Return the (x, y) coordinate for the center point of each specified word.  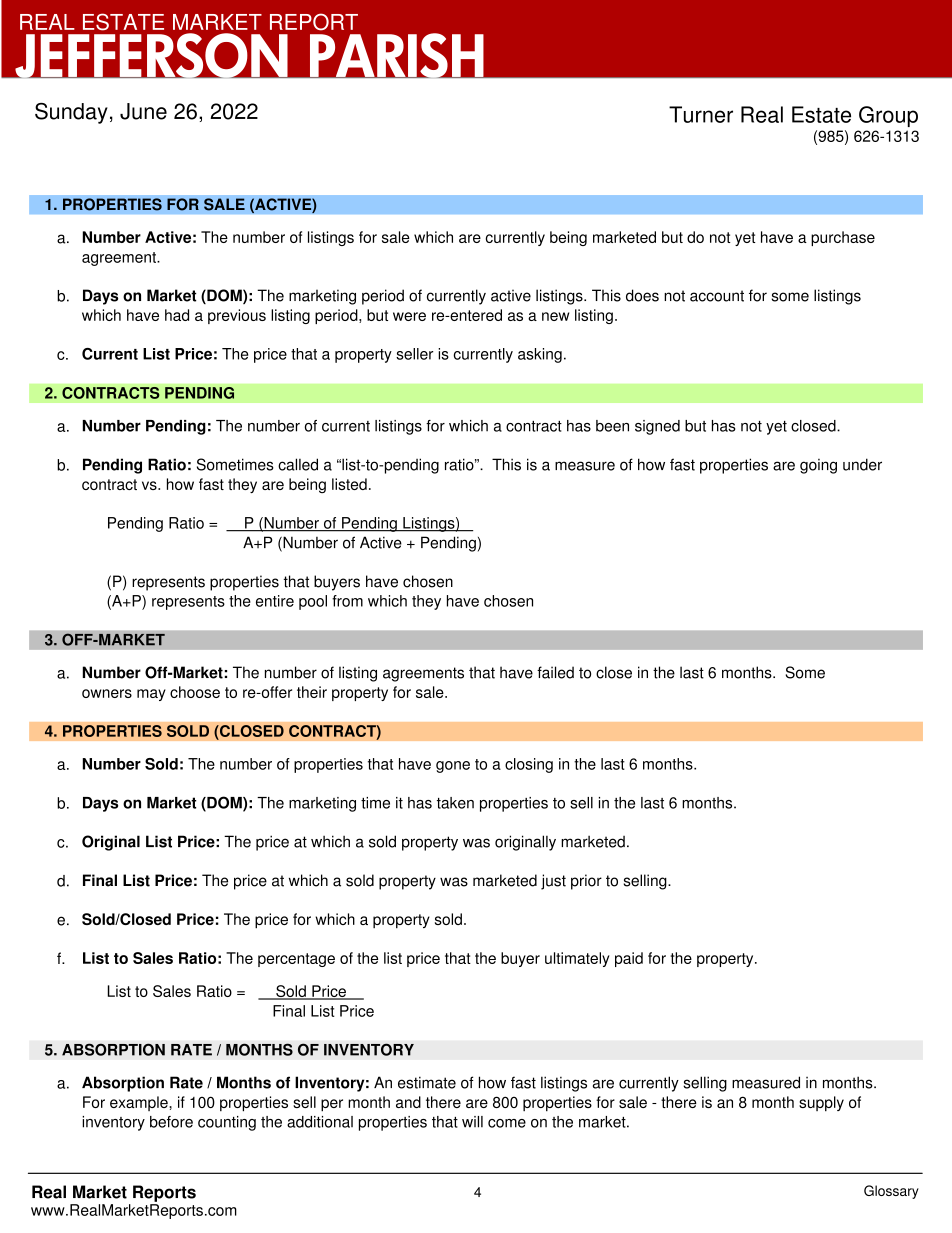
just (553, 882)
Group (888, 116)
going (818, 466)
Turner (701, 114)
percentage (296, 960)
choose (195, 692)
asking (540, 355)
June (143, 111)
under (862, 464)
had (177, 315)
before (171, 1122)
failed (555, 672)
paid (629, 959)
